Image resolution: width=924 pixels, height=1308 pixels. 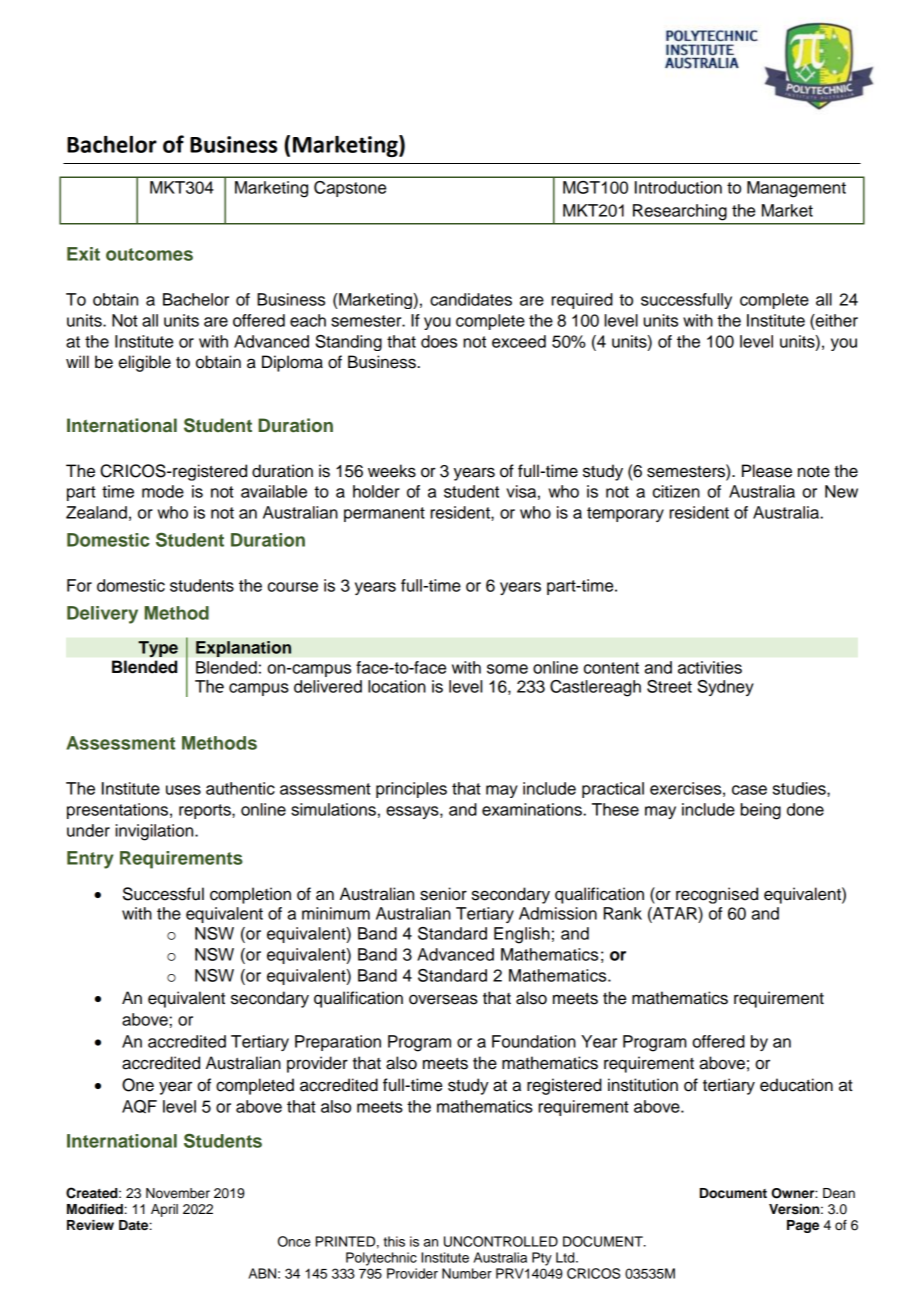 What do you see at coordinates (164, 1210) in the document?
I see `April` at bounding box center [164, 1210].
